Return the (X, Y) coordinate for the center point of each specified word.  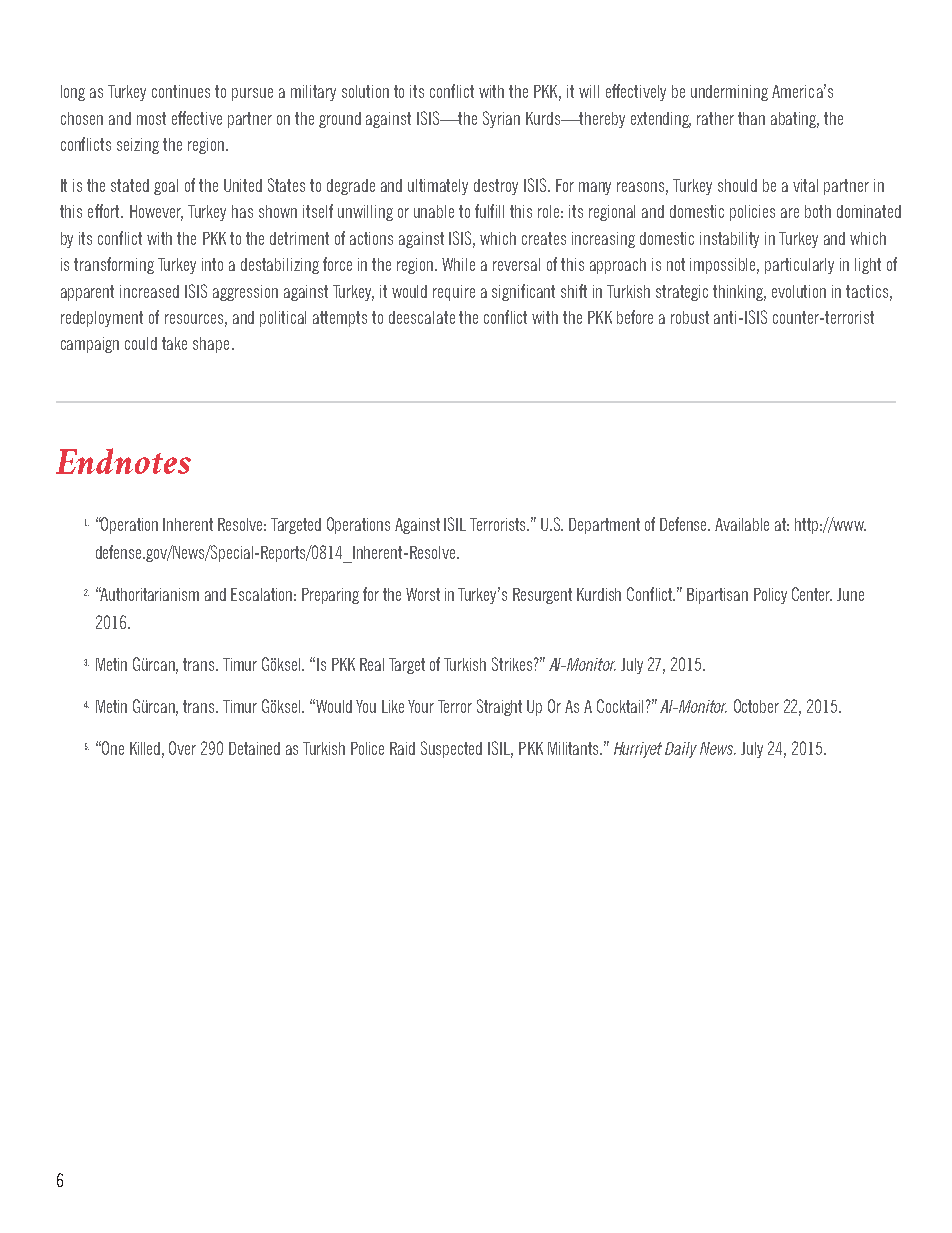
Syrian (501, 119)
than (751, 118)
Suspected (451, 749)
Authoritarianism (149, 594)
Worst (423, 594)
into (212, 264)
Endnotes (123, 461)
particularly (799, 266)
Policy (770, 596)
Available (742, 524)
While (458, 264)
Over (182, 748)
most (151, 118)
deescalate (422, 317)
